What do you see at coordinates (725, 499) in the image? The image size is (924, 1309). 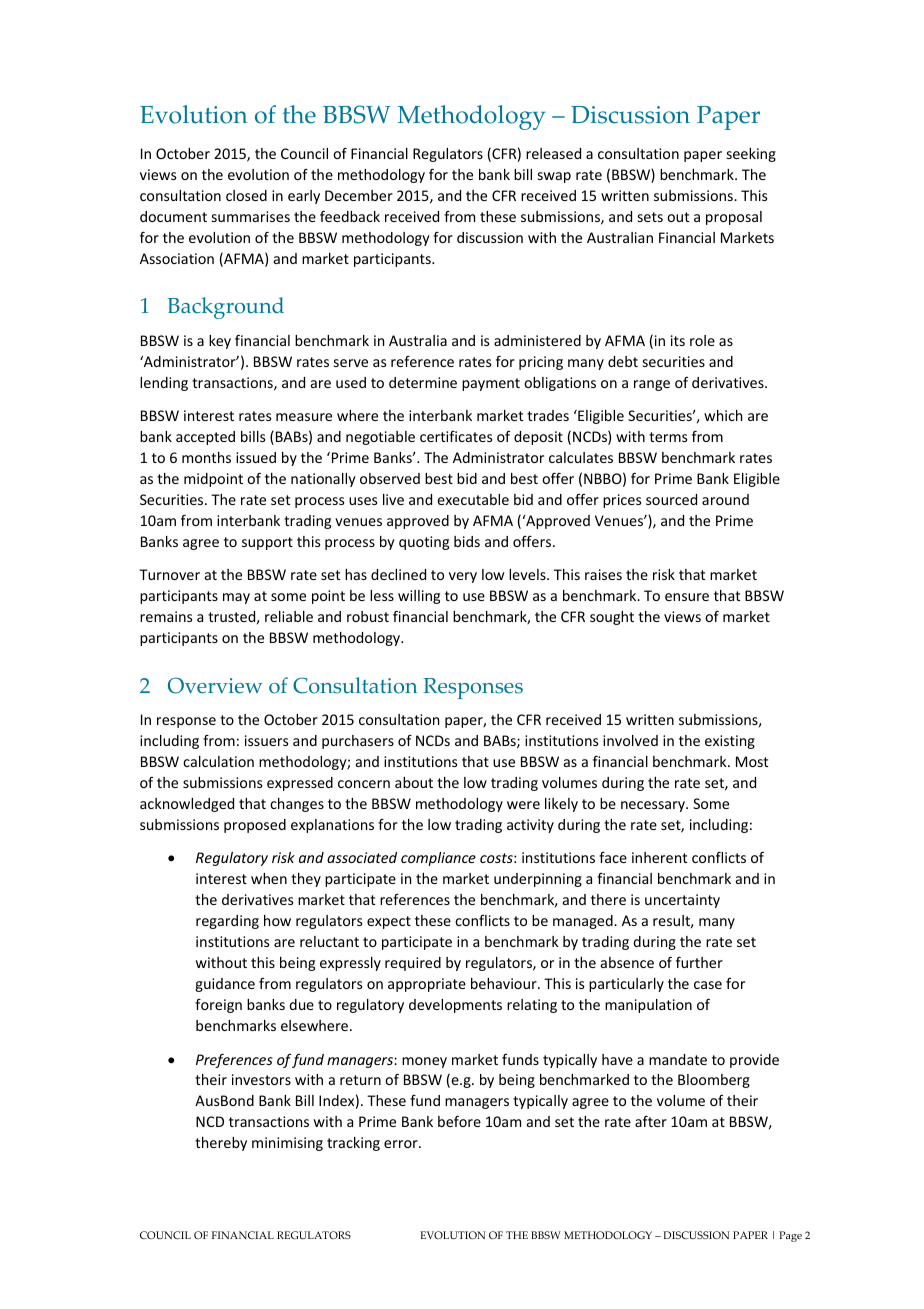 I see `around` at bounding box center [725, 499].
